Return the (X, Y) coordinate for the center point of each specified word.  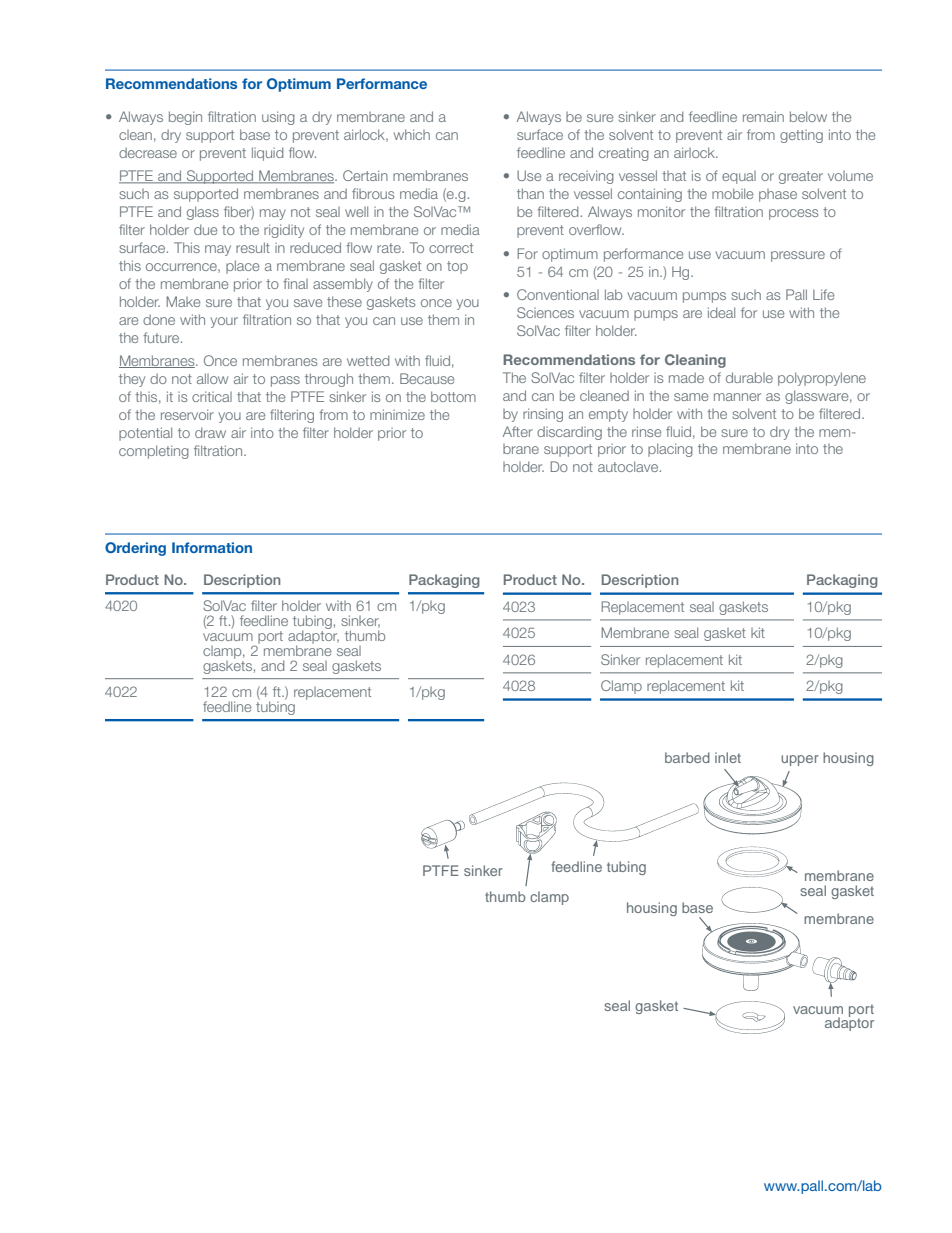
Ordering (135, 549)
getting (801, 136)
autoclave (629, 466)
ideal (721, 312)
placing (670, 450)
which (412, 134)
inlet (728, 757)
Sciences (545, 312)
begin (185, 118)
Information (212, 547)
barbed (687, 757)
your (224, 322)
